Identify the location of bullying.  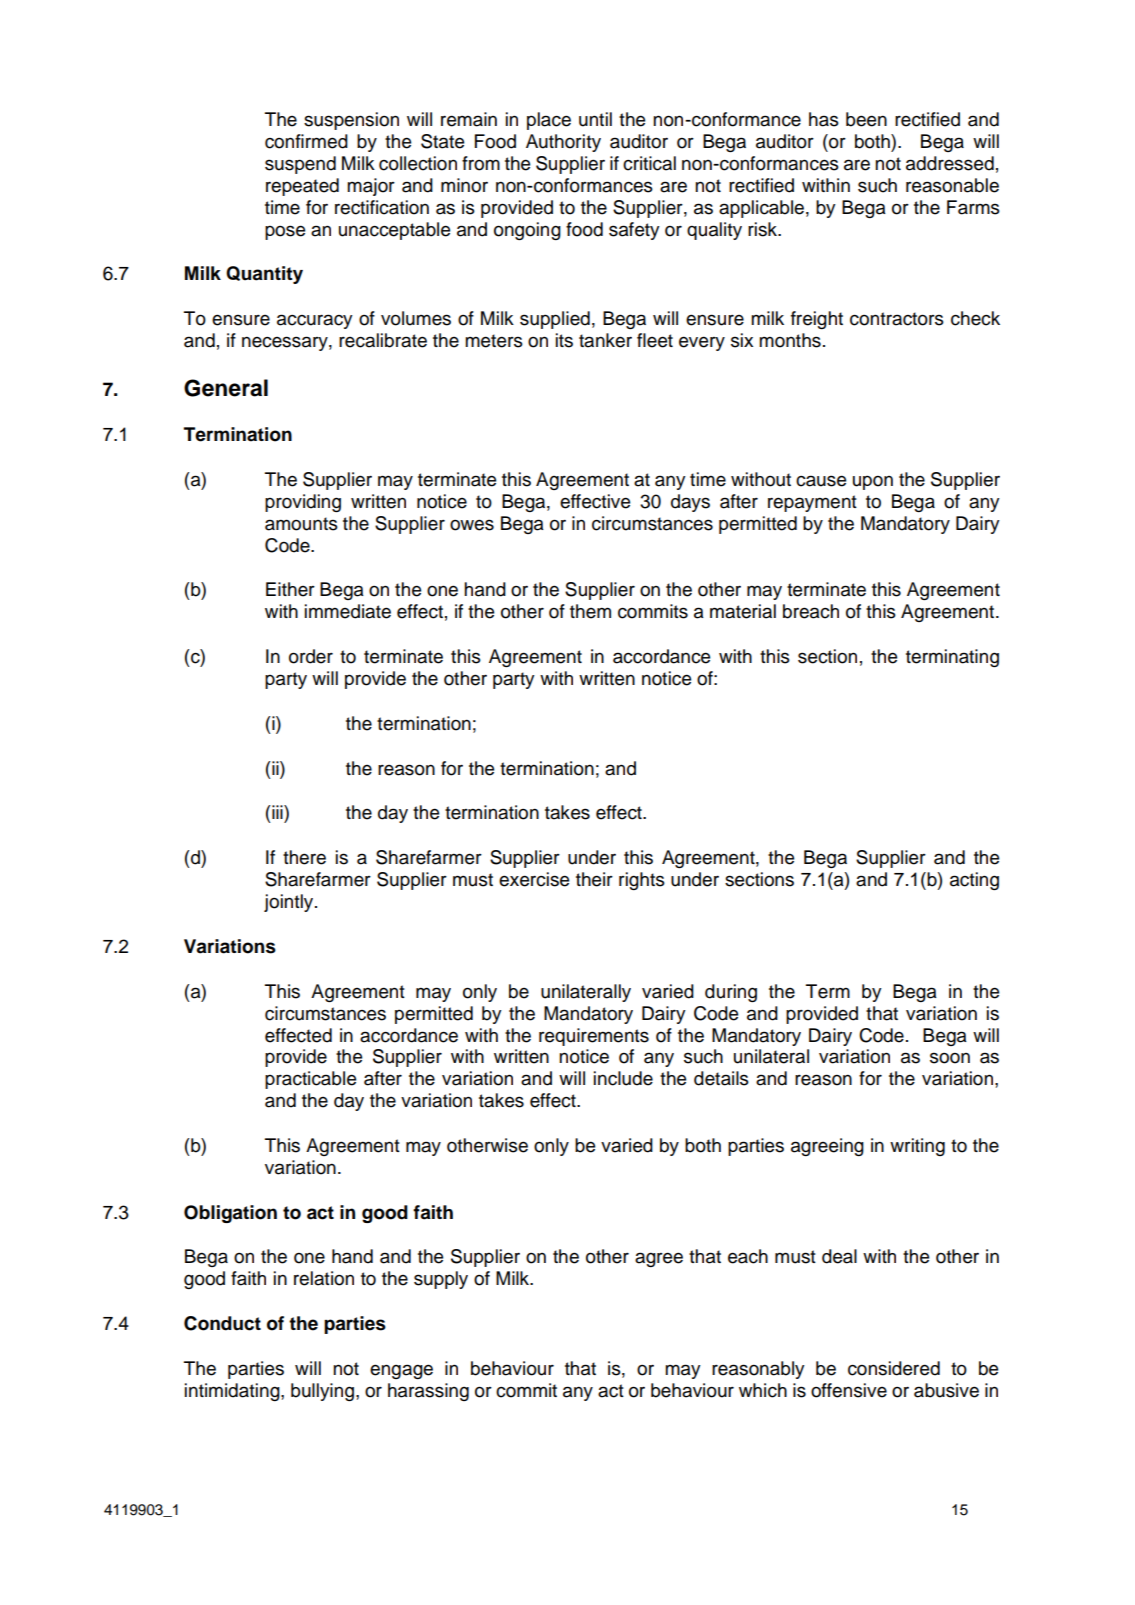
(322, 1392).
